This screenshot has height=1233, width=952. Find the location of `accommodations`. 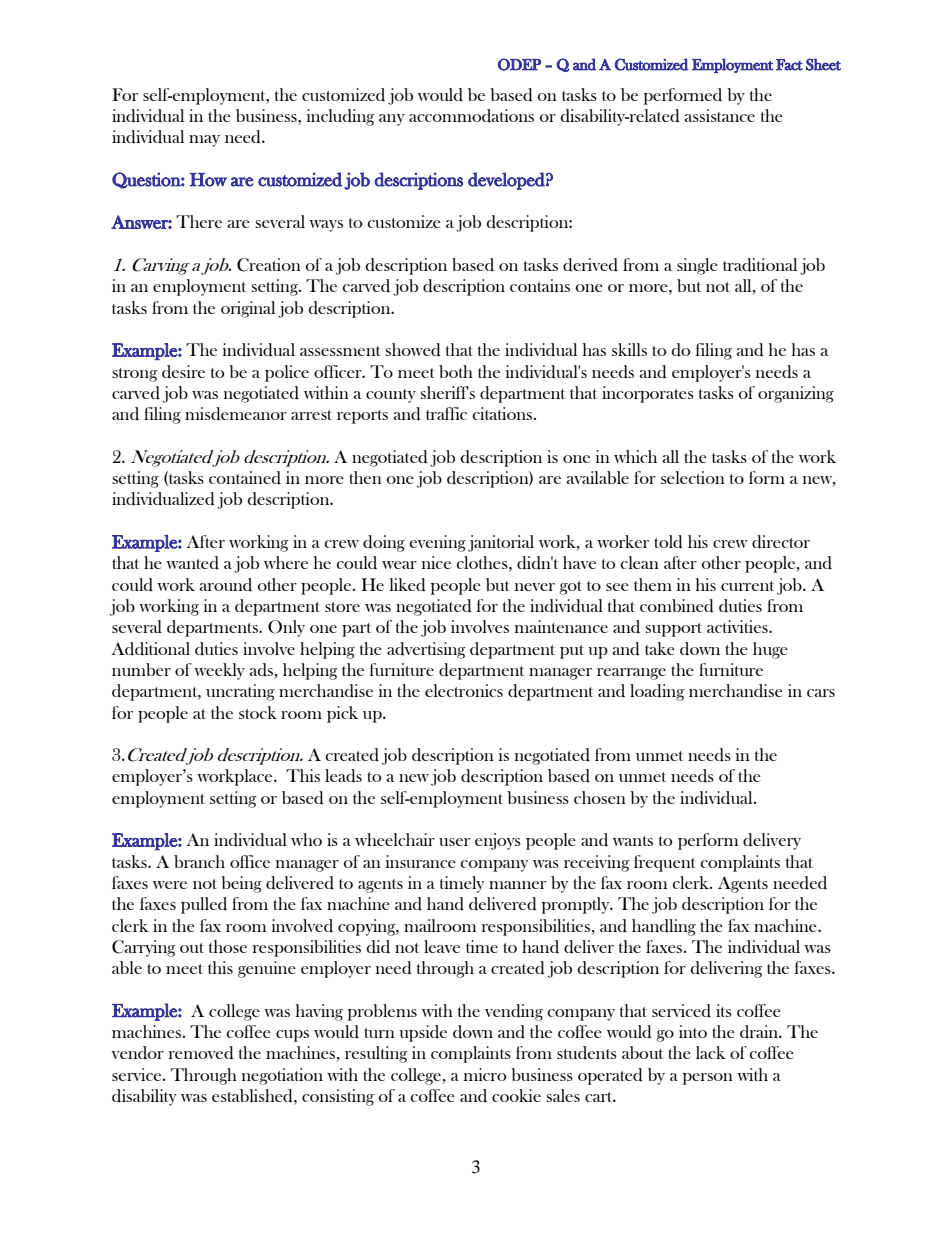

accommodations is located at coordinates (471, 116).
